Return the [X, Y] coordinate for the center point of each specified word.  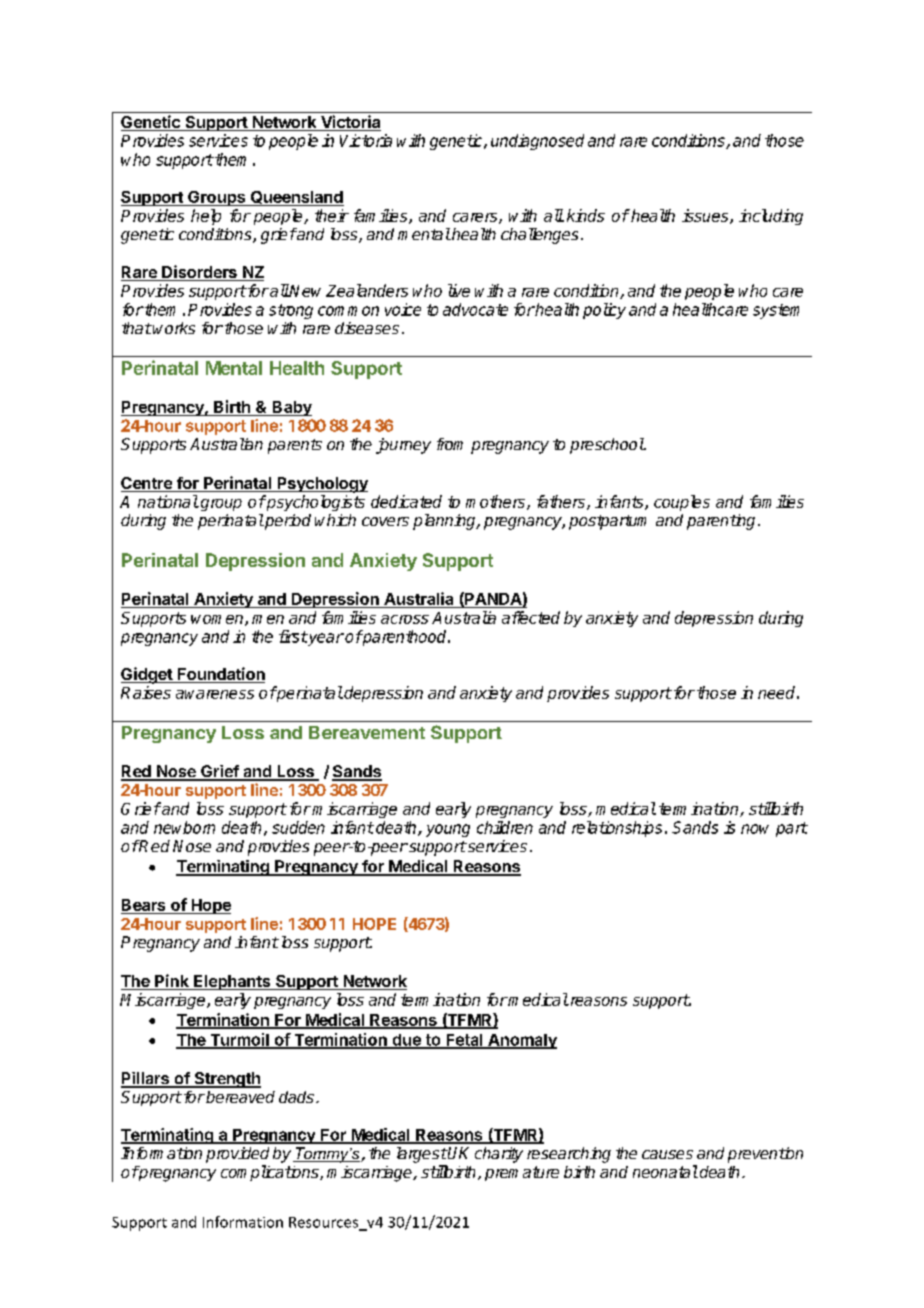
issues [706, 216]
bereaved [239, 1097]
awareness [215, 694]
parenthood [405, 638]
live [459, 290]
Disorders [199, 273]
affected [531, 617]
